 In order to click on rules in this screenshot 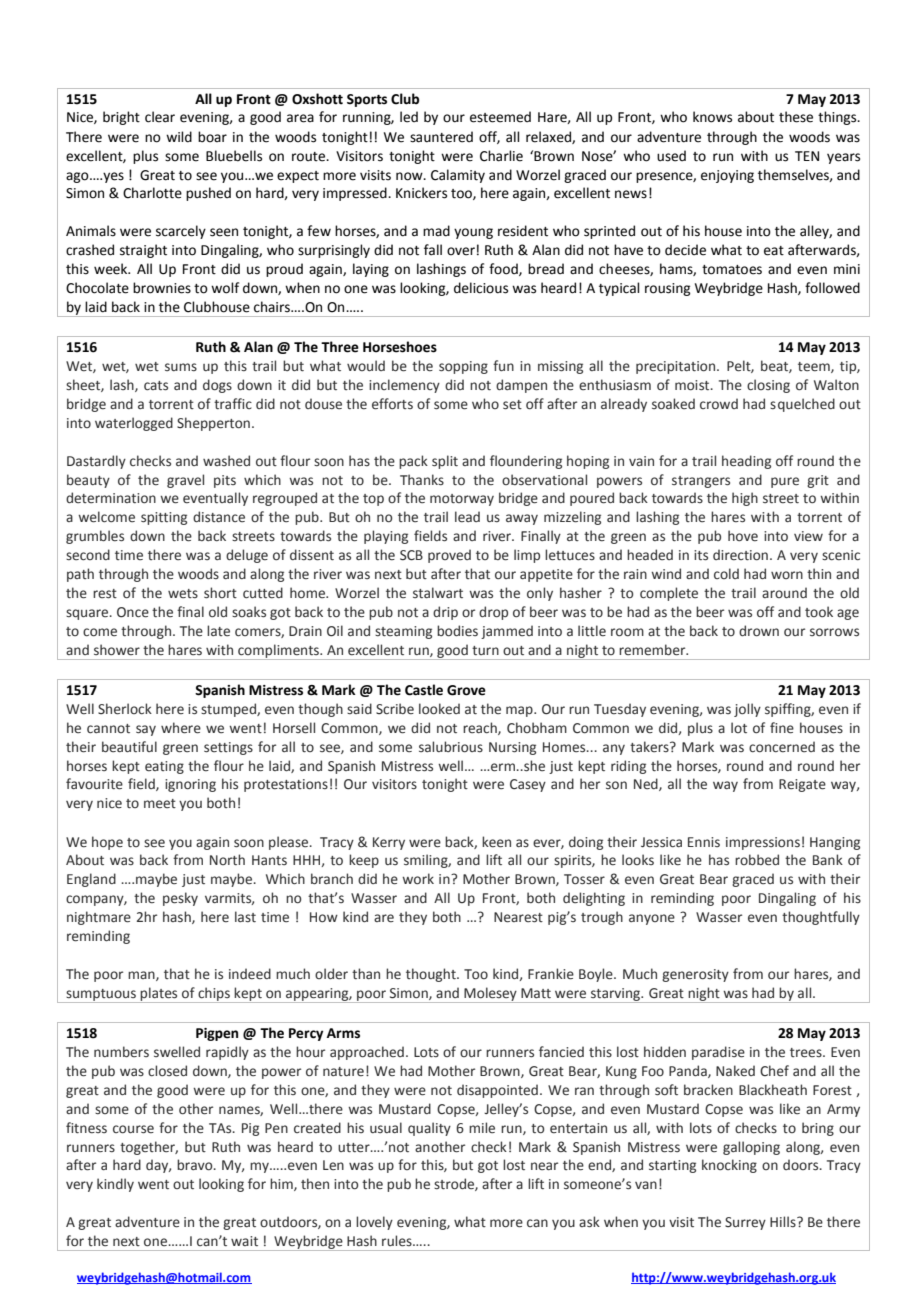, I will do `click(398, 1241)`.
